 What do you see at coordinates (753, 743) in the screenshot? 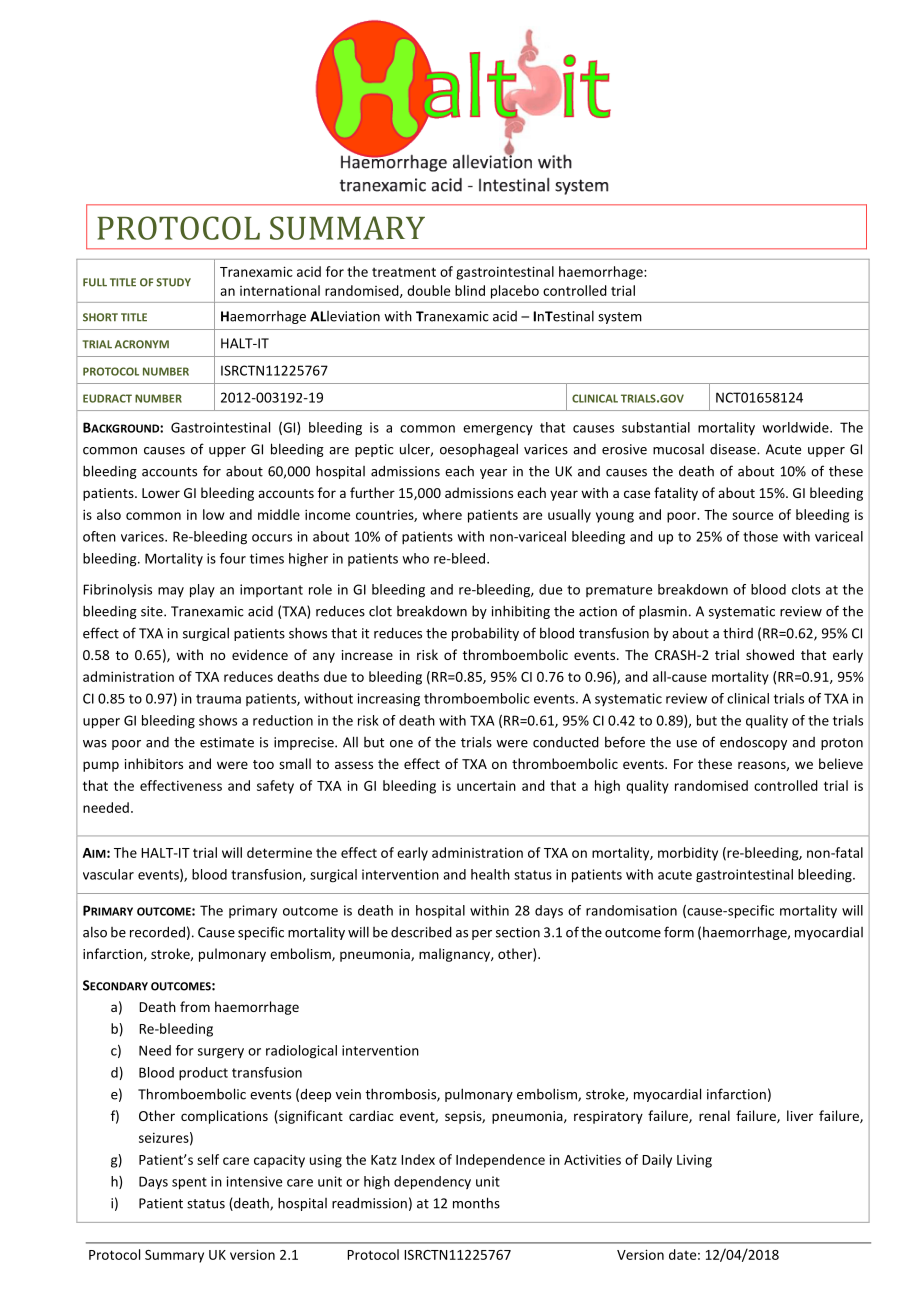
I see `endoscopy` at bounding box center [753, 743].
